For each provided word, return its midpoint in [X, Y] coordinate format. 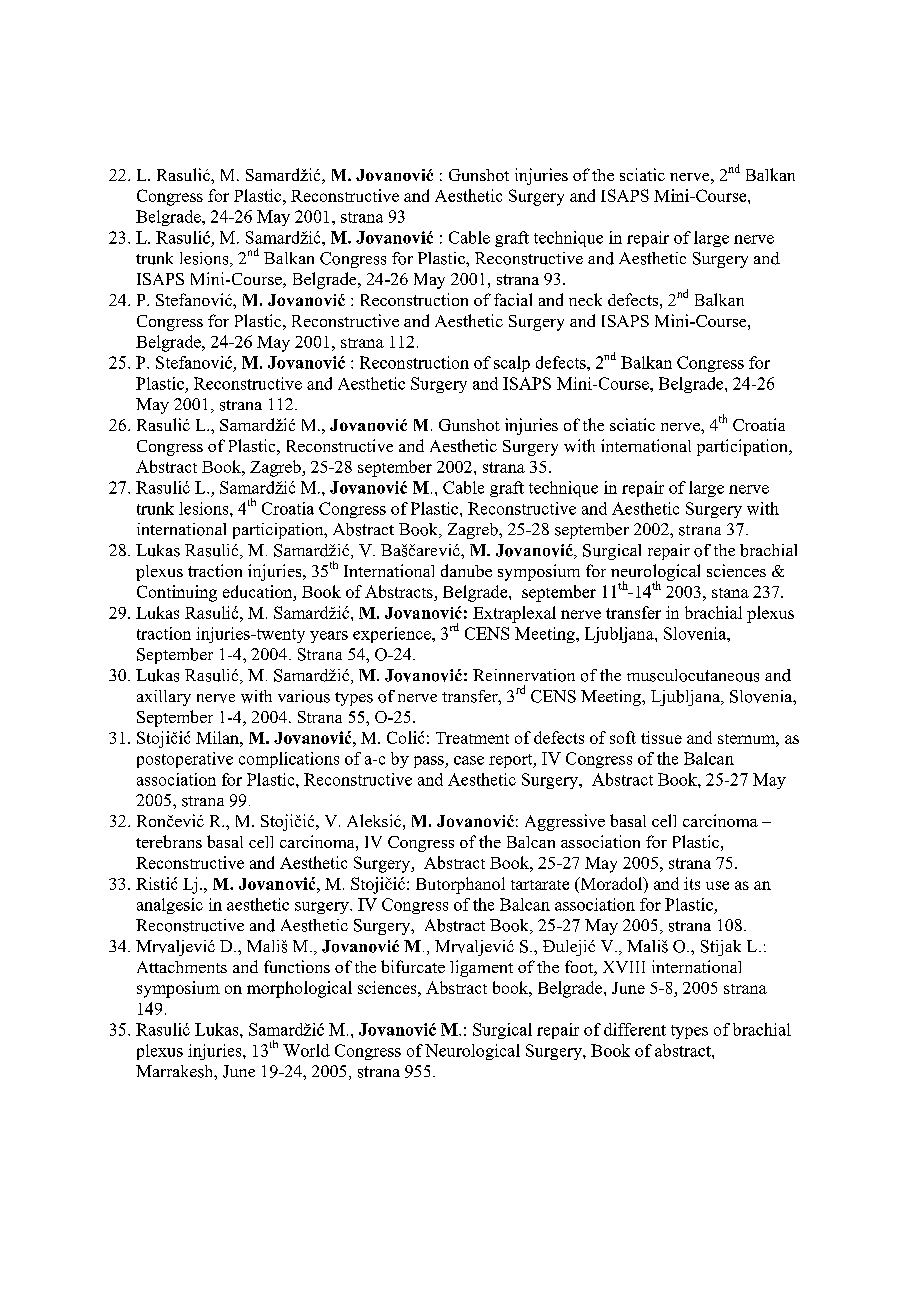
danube [466, 570]
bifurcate [413, 966]
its [692, 883]
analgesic [170, 906]
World [306, 1050]
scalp [512, 364]
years [329, 637]
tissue [661, 737]
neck [585, 299]
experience [393, 635]
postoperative [185, 760]
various [304, 696]
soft [623, 737]
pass [430, 762]
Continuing [177, 593]
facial [513, 299]
